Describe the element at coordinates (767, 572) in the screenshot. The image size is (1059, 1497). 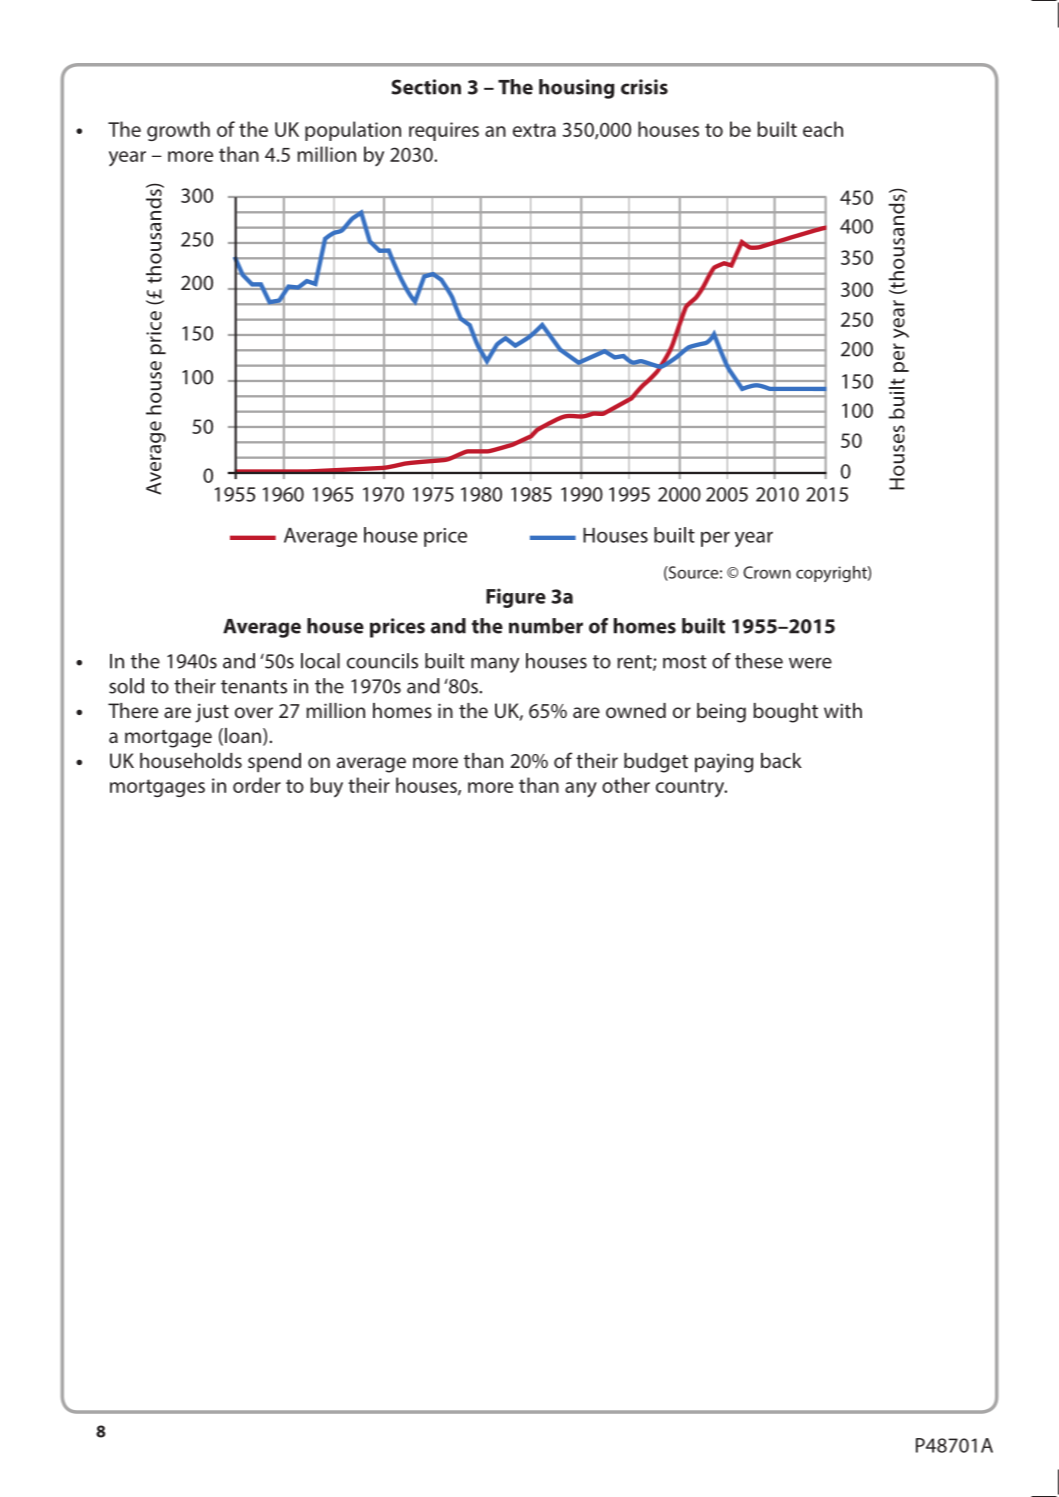
I see `Crown` at that location.
